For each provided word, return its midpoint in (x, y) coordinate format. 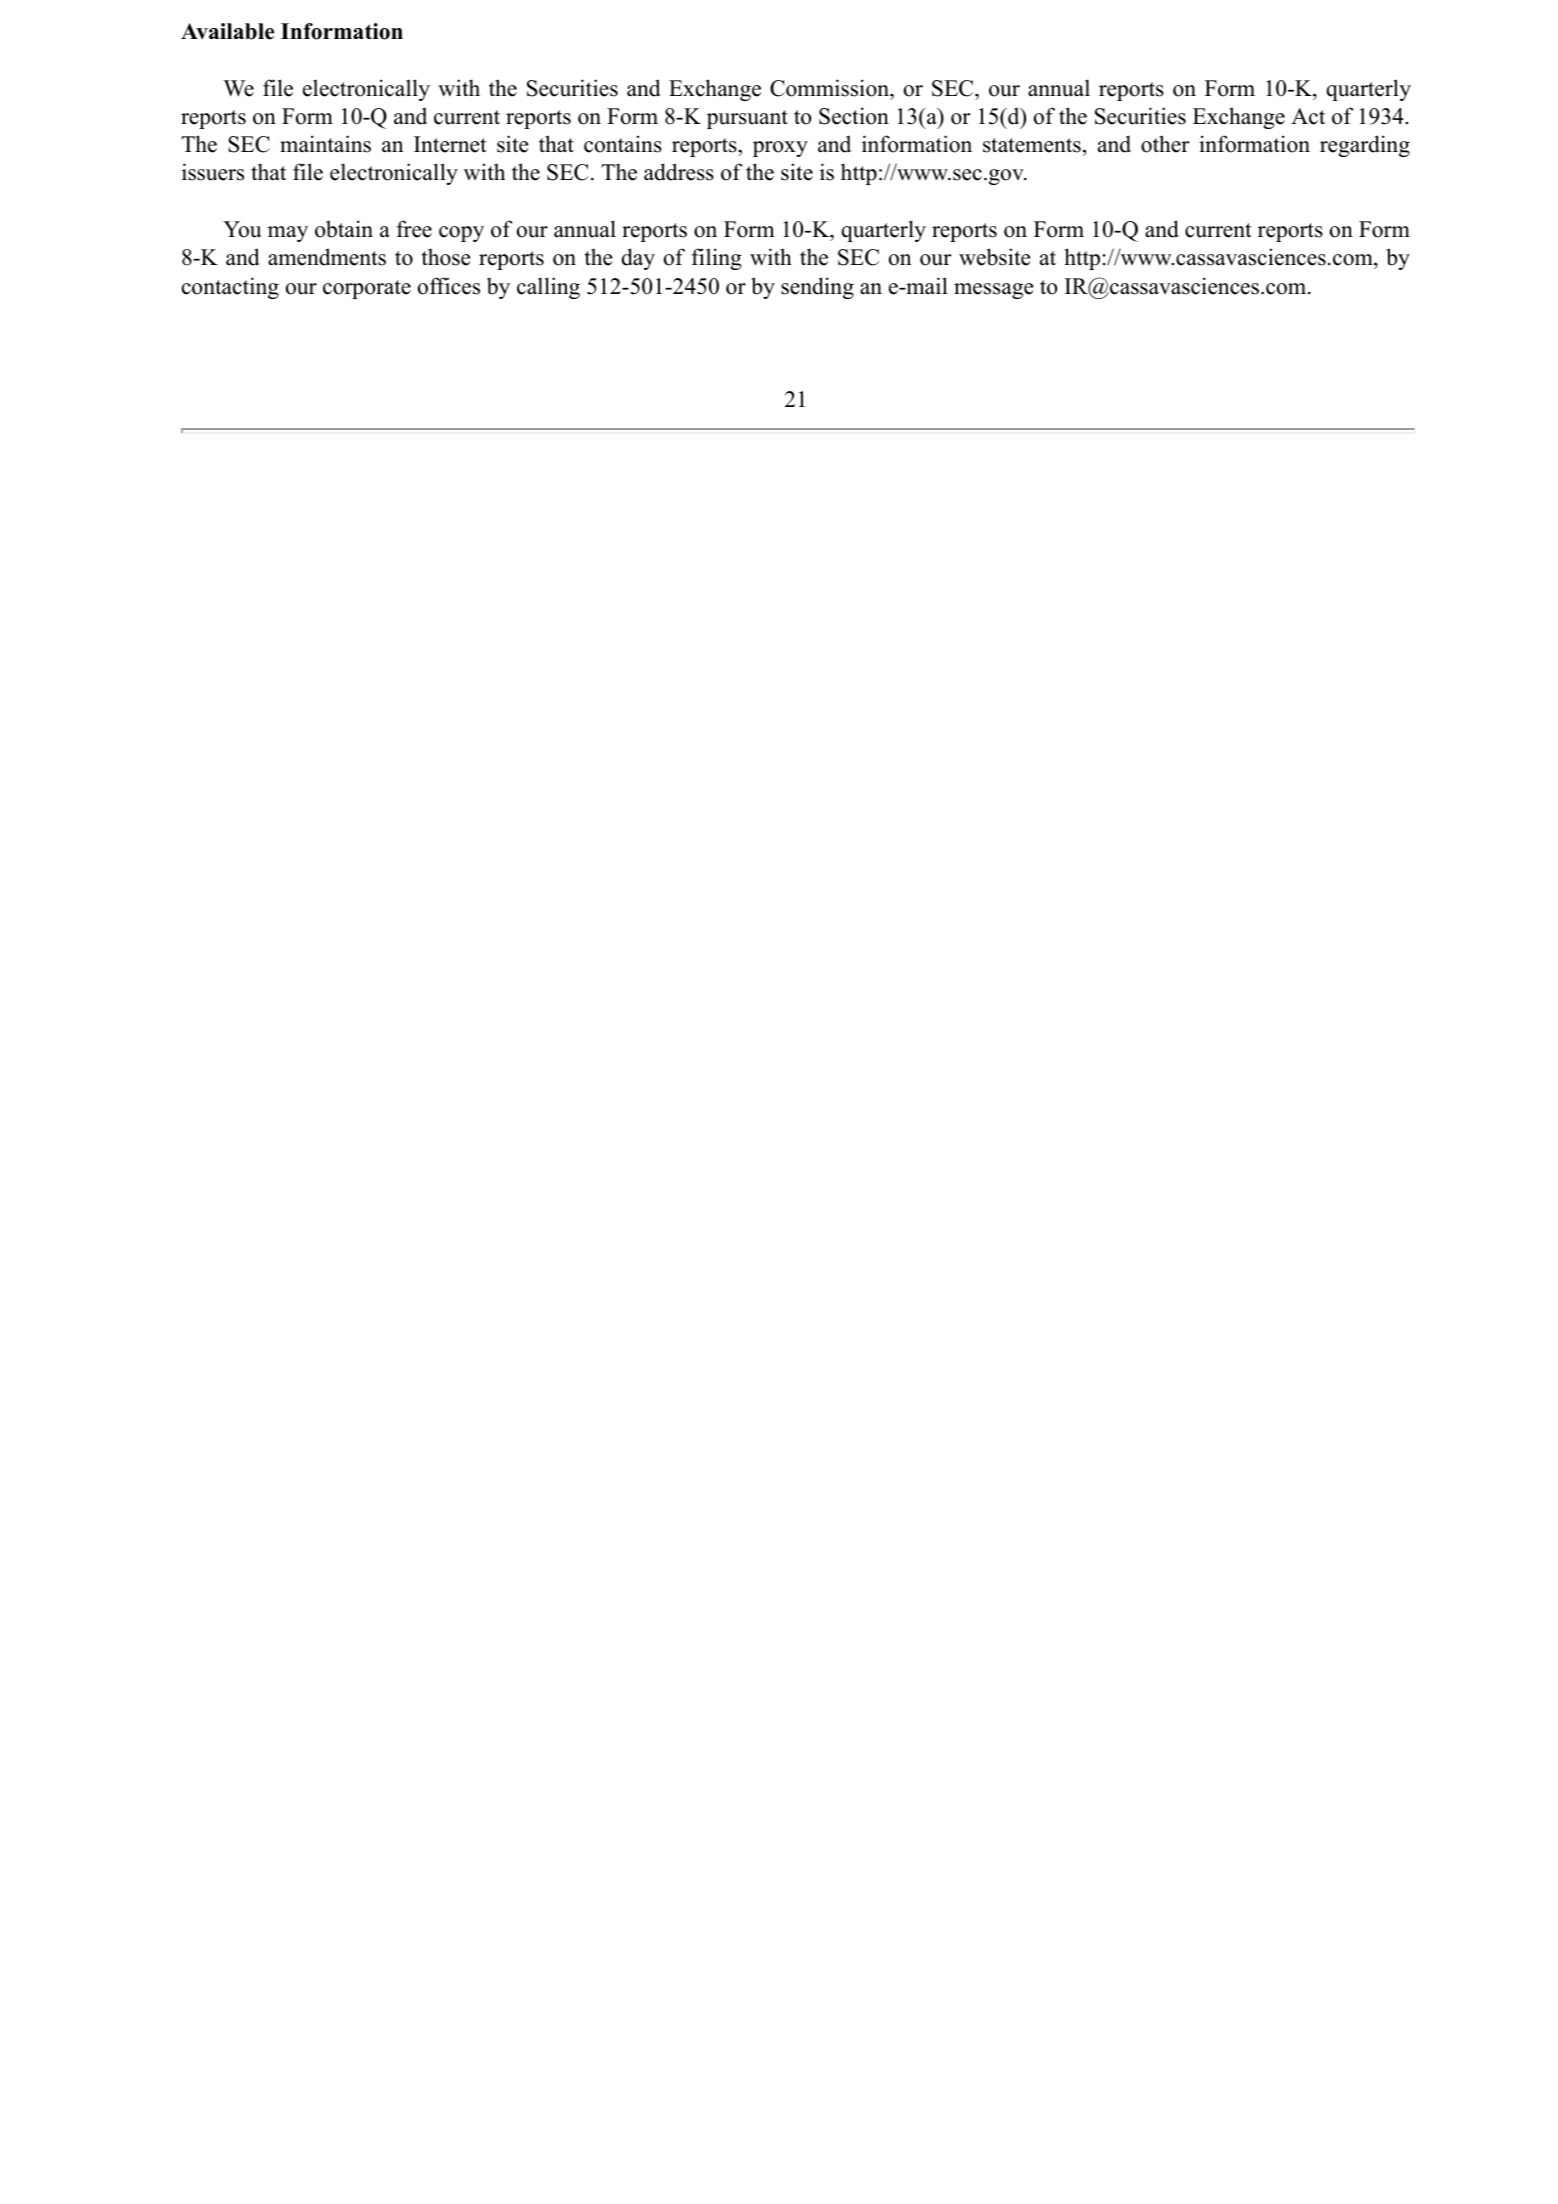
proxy (780, 149)
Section (854, 116)
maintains (325, 144)
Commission (830, 88)
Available (227, 31)
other (1165, 144)
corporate (367, 289)
